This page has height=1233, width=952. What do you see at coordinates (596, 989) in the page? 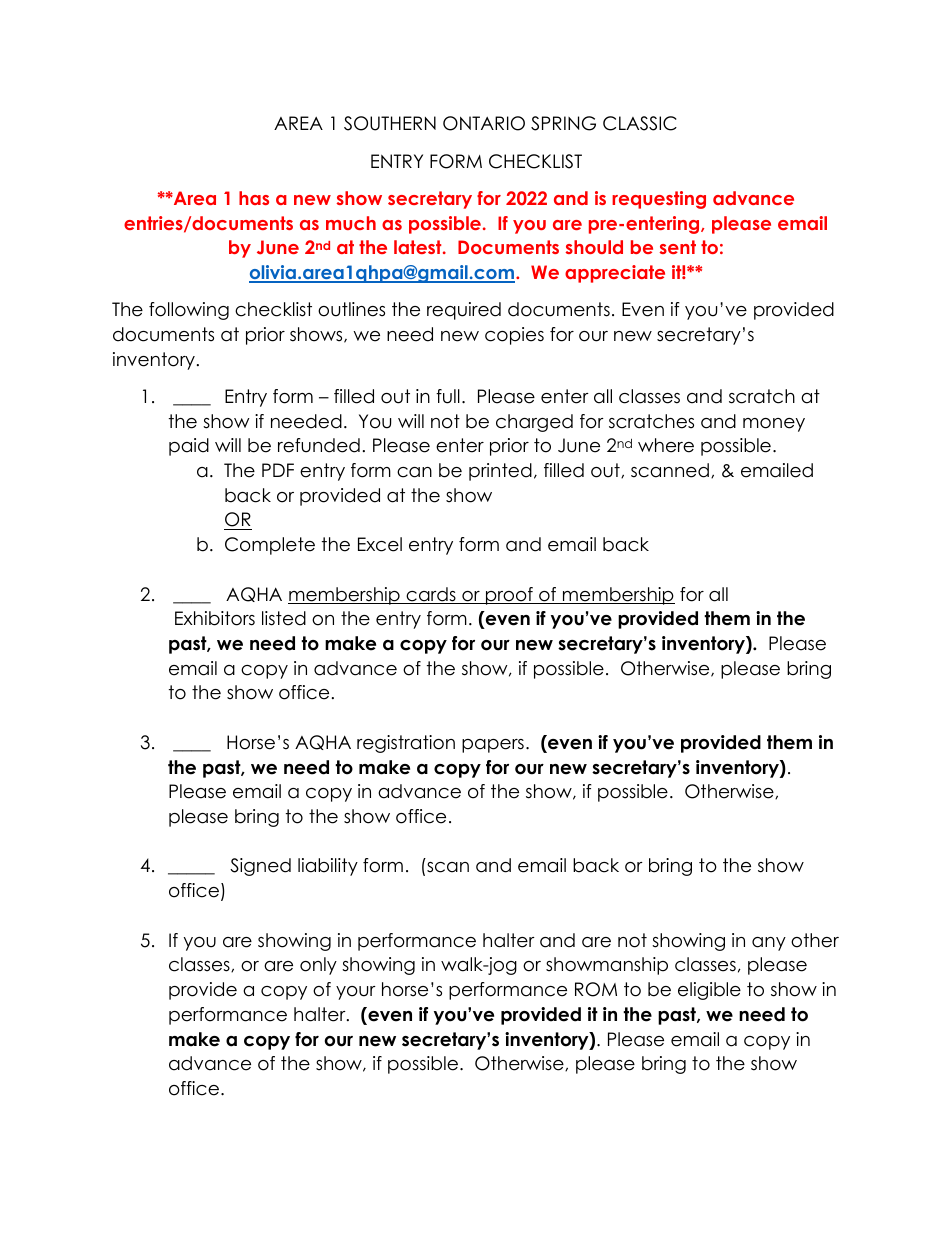
I see `ROM` at bounding box center [596, 989].
